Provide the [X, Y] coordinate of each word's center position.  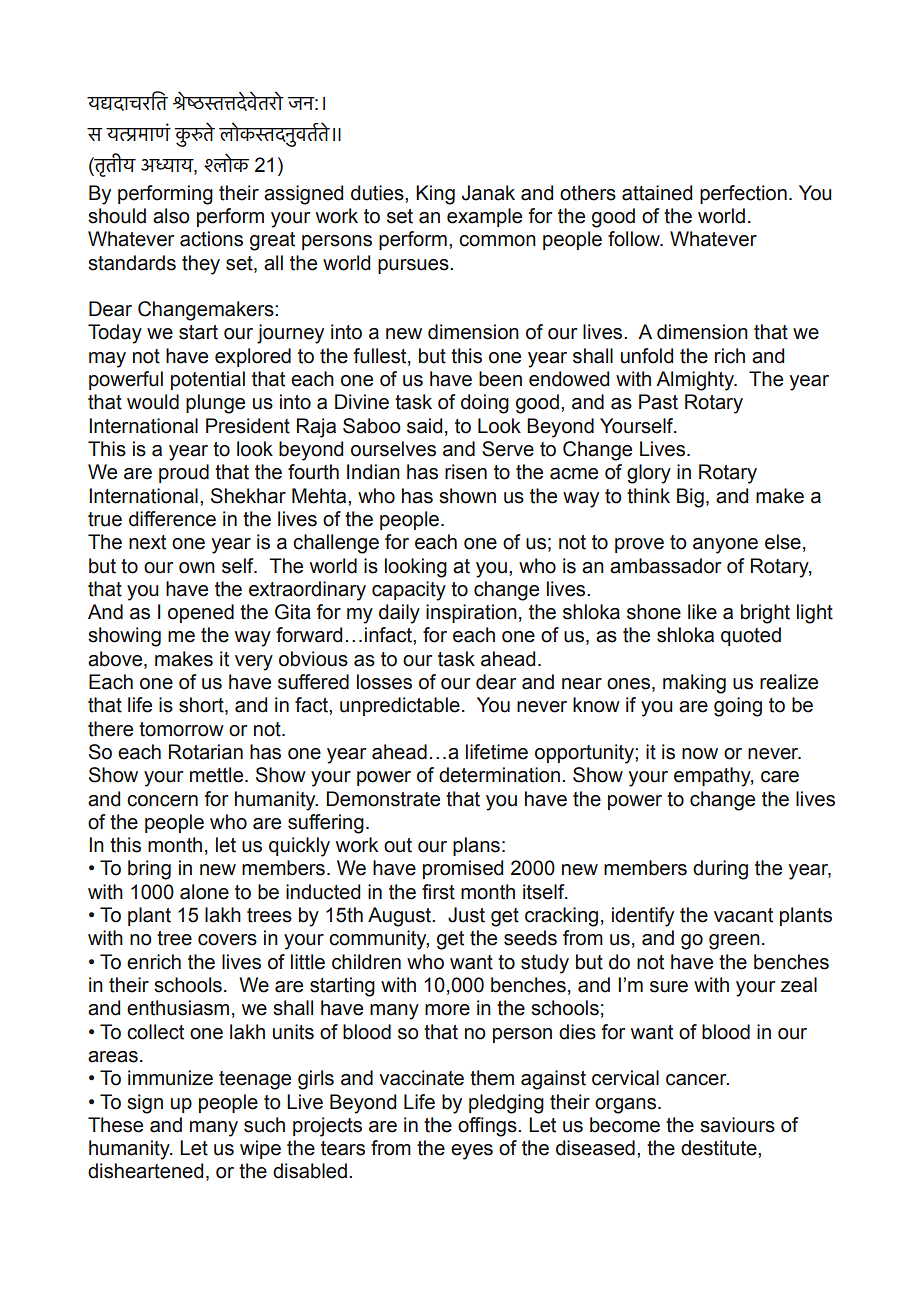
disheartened [145, 1171]
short [202, 706]
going [738, 707]
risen [466, 472]
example [484, 217]
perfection [743, 194]
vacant [743, 915]
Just [466, 915]
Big [690, 498]
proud [184, 473]
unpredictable [400, 706]
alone [204, 892]
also [171, 216]
